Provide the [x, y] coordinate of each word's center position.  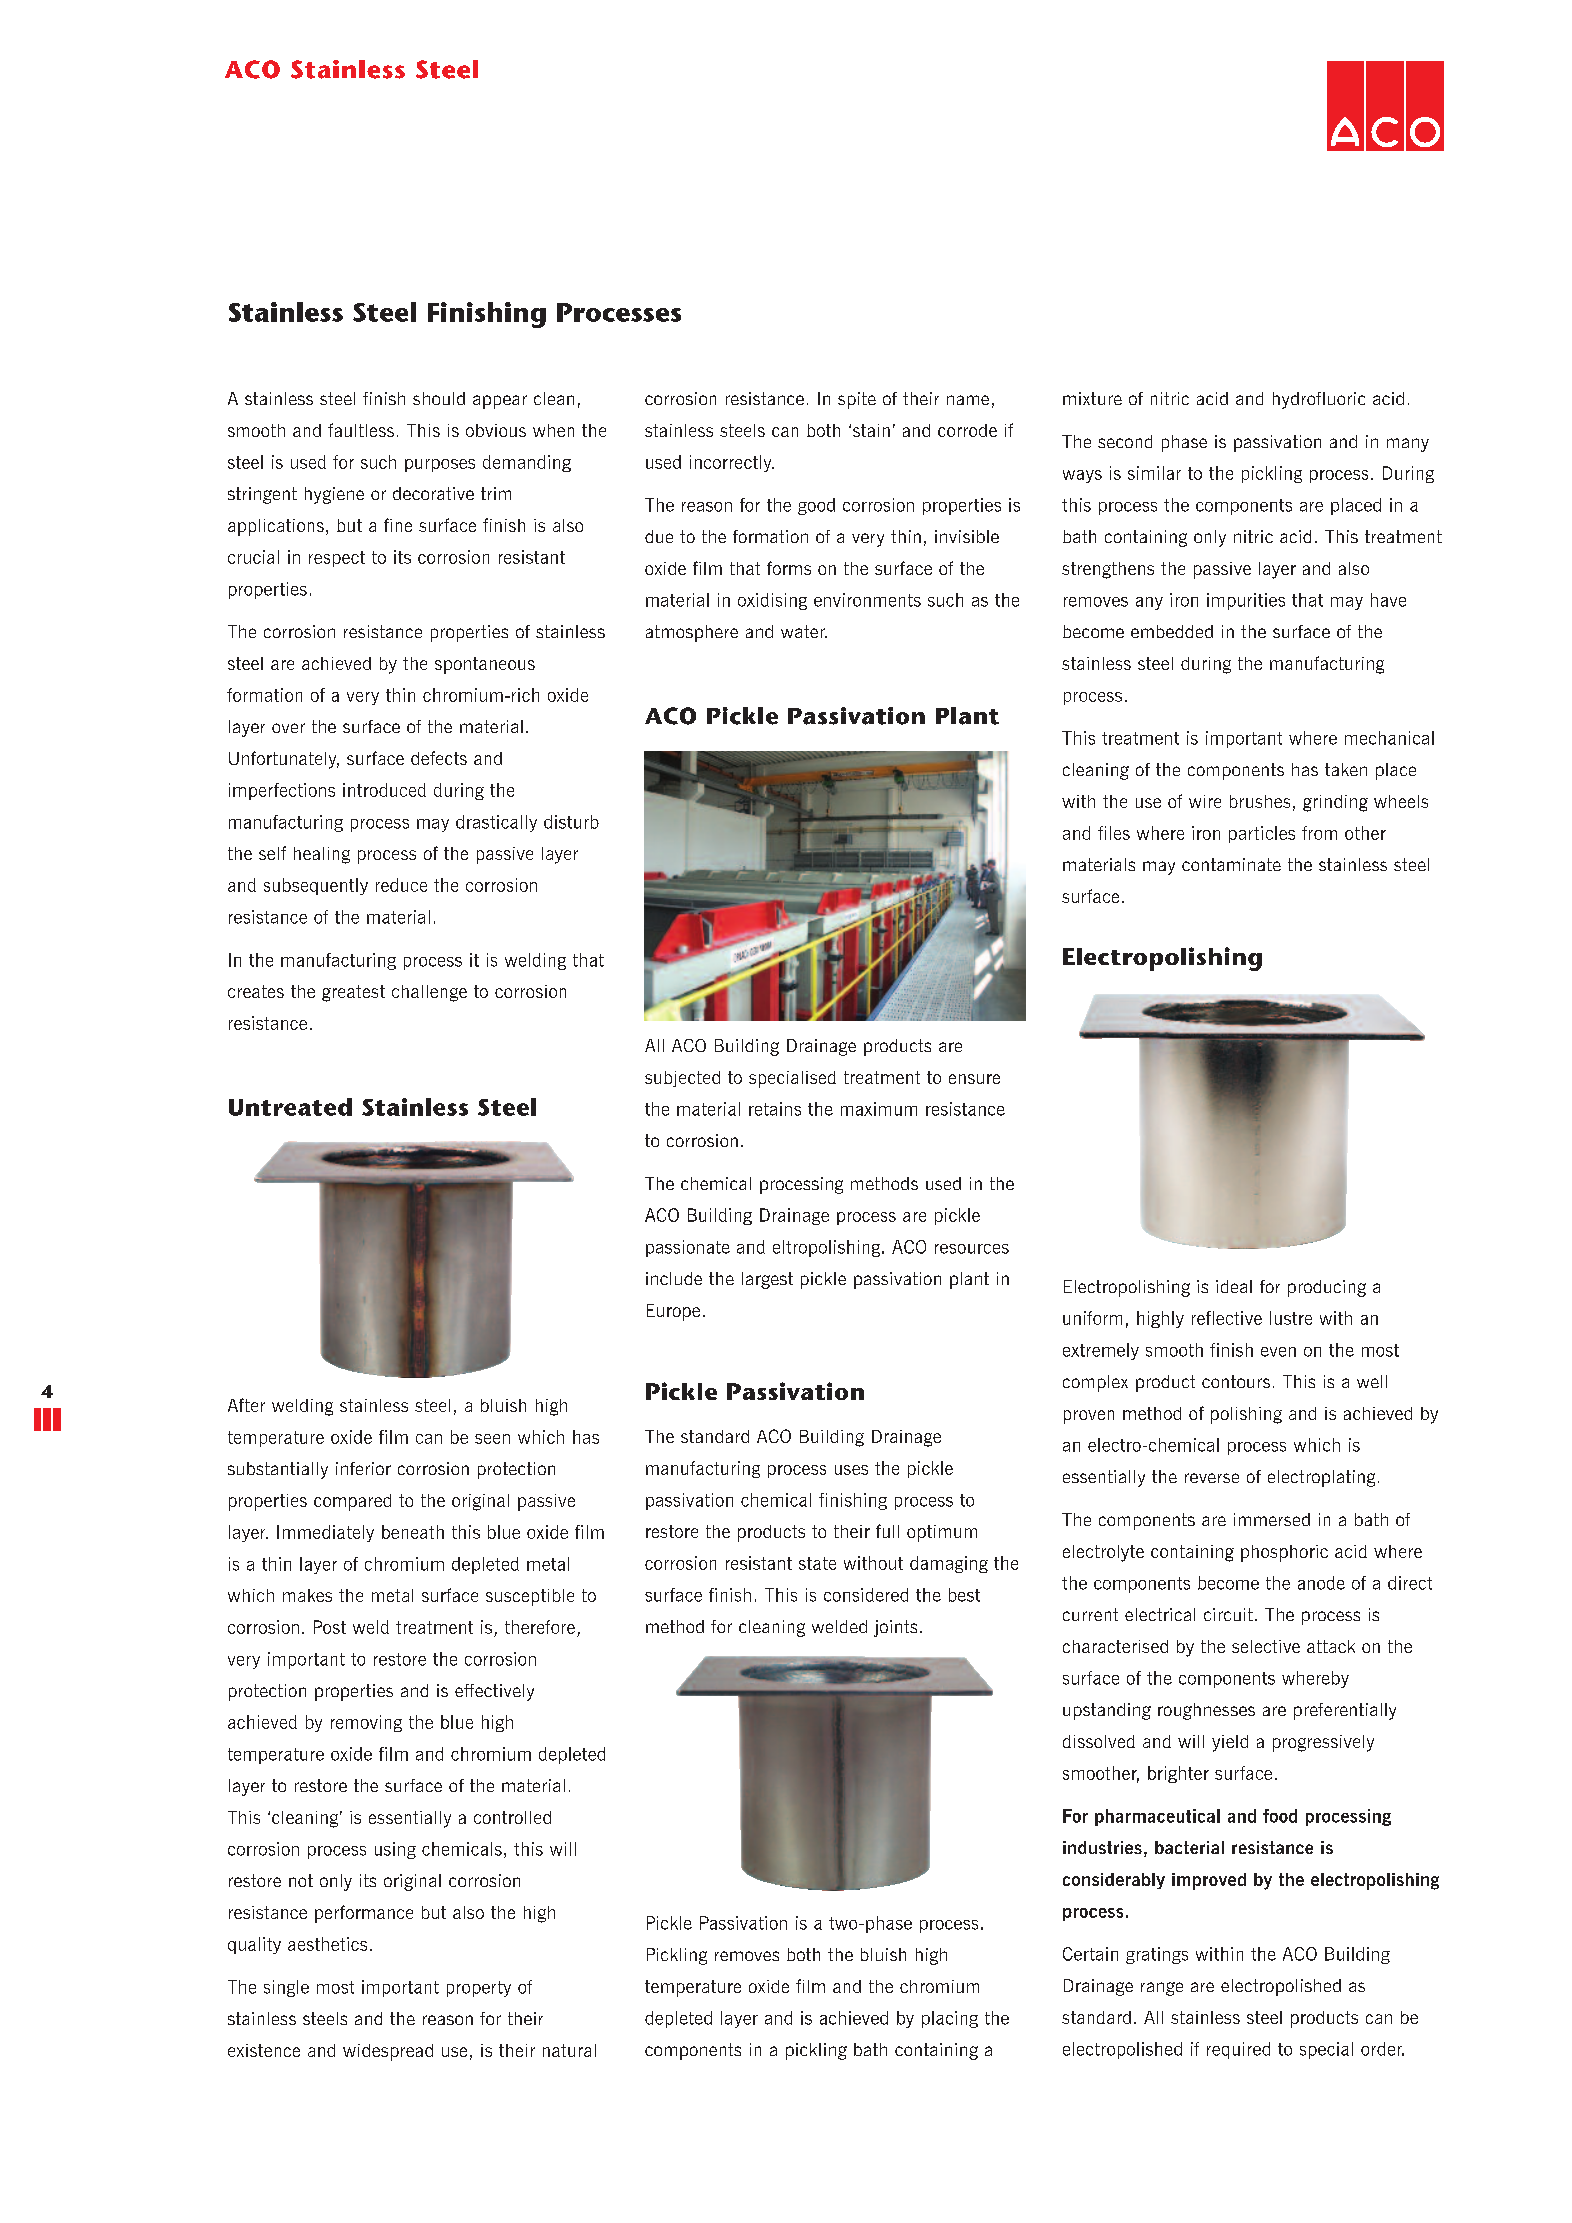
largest [767, 1280]
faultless [361, 430]
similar [1154, 473]
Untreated [290, 1107]
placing [950, 2019]
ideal [1234, 1286]
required [1238, 2050]
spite [857, 400]
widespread [388, 2052]
